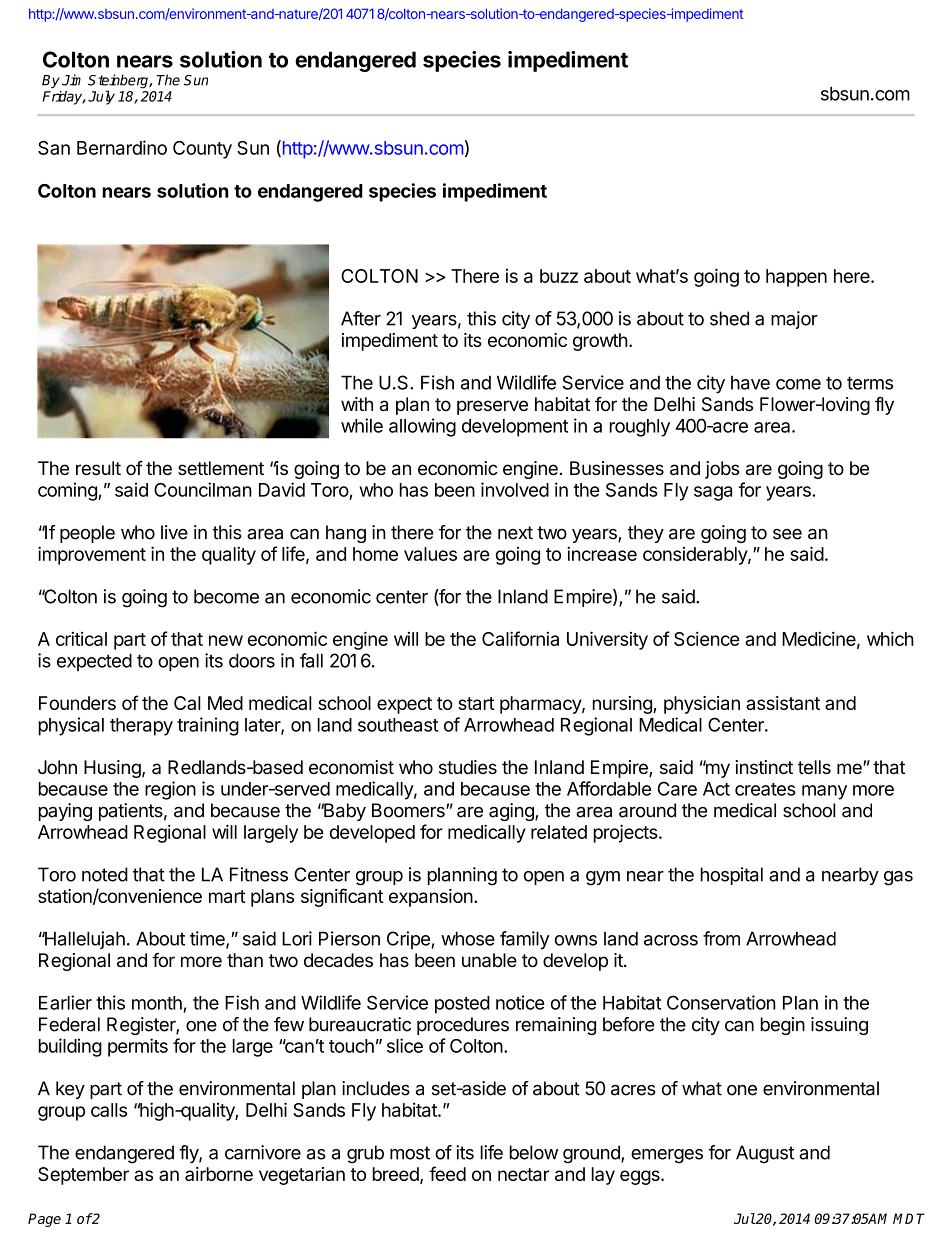  I want to click on Bernardino, so click(122, 147).
